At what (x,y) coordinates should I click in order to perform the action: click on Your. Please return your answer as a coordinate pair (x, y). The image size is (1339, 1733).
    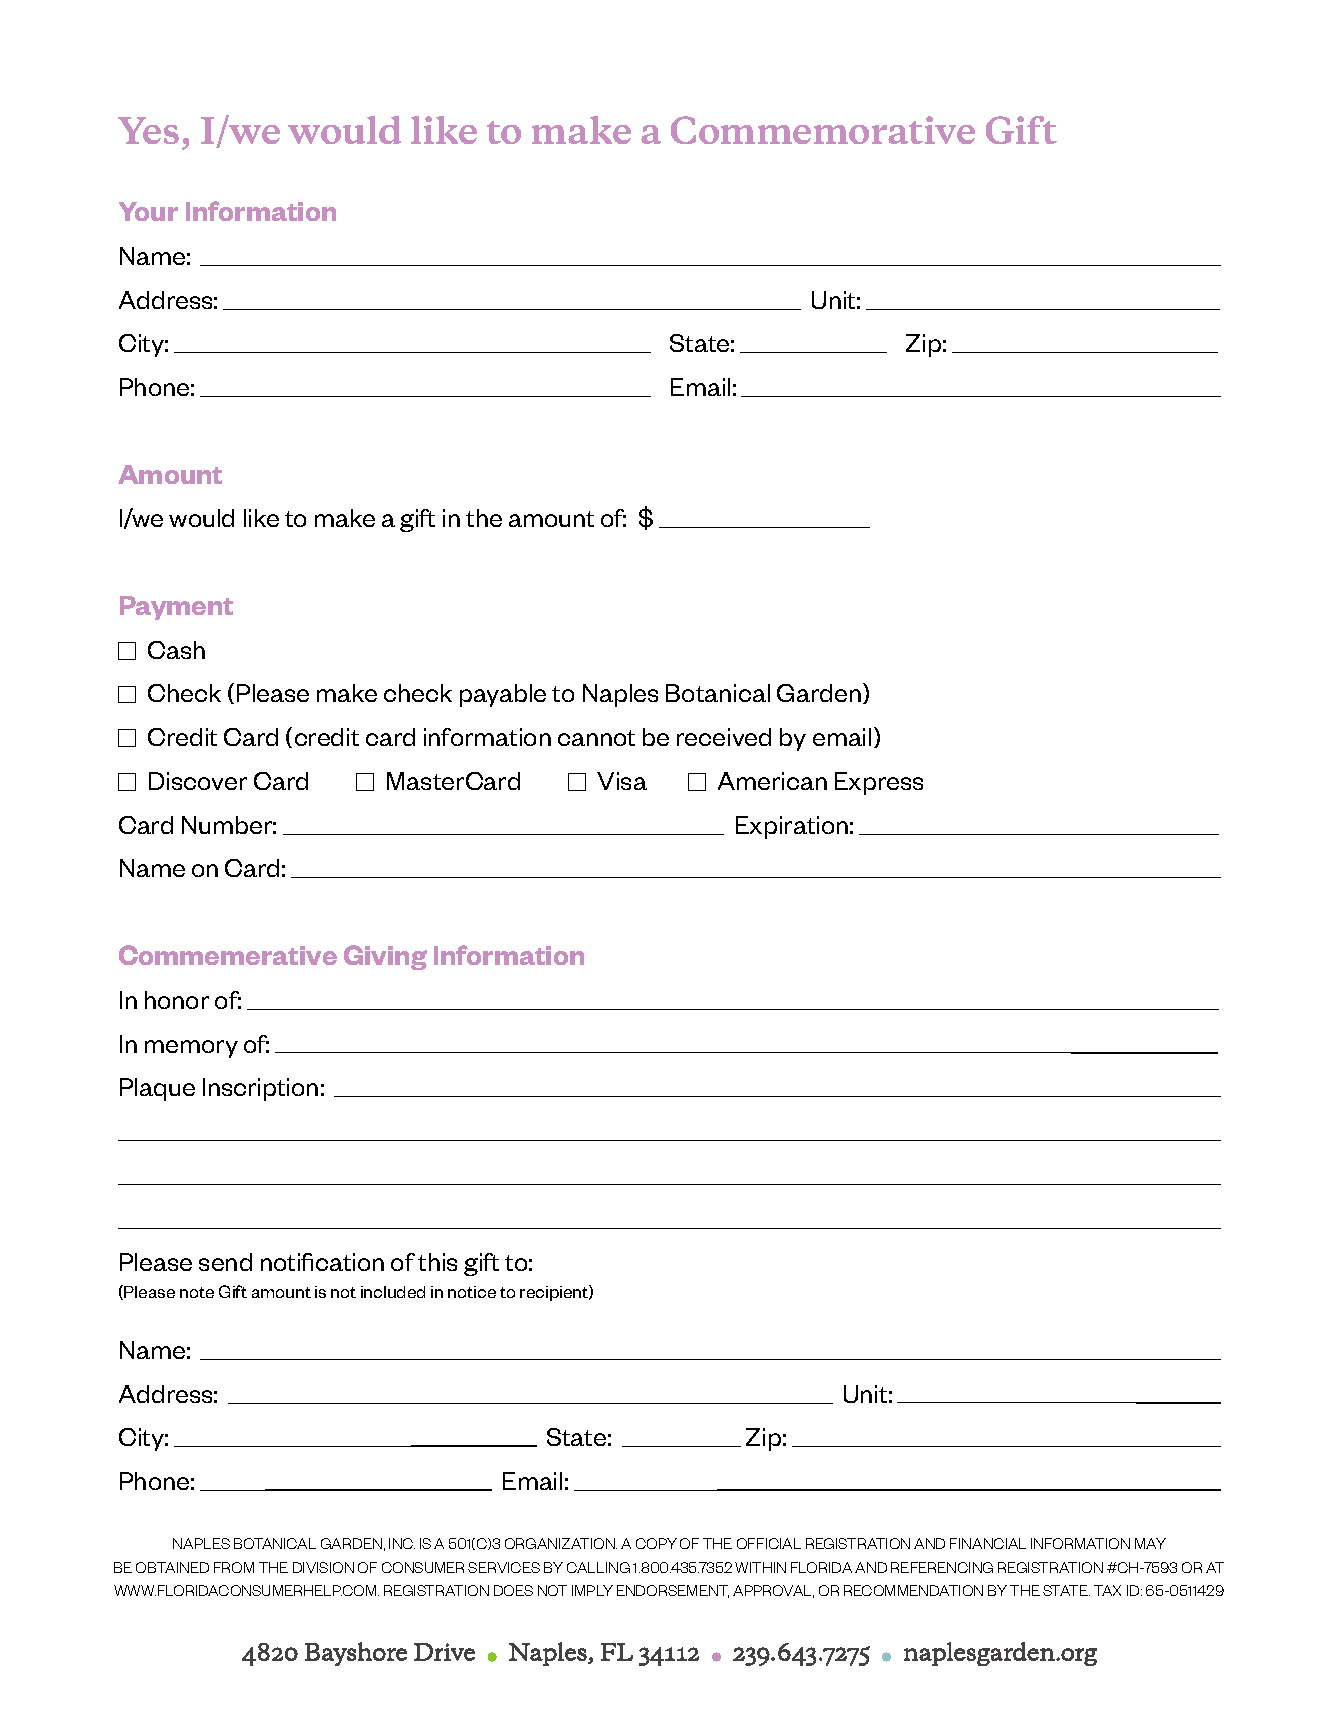
    Looking at the image, I should click on (148, 211).
